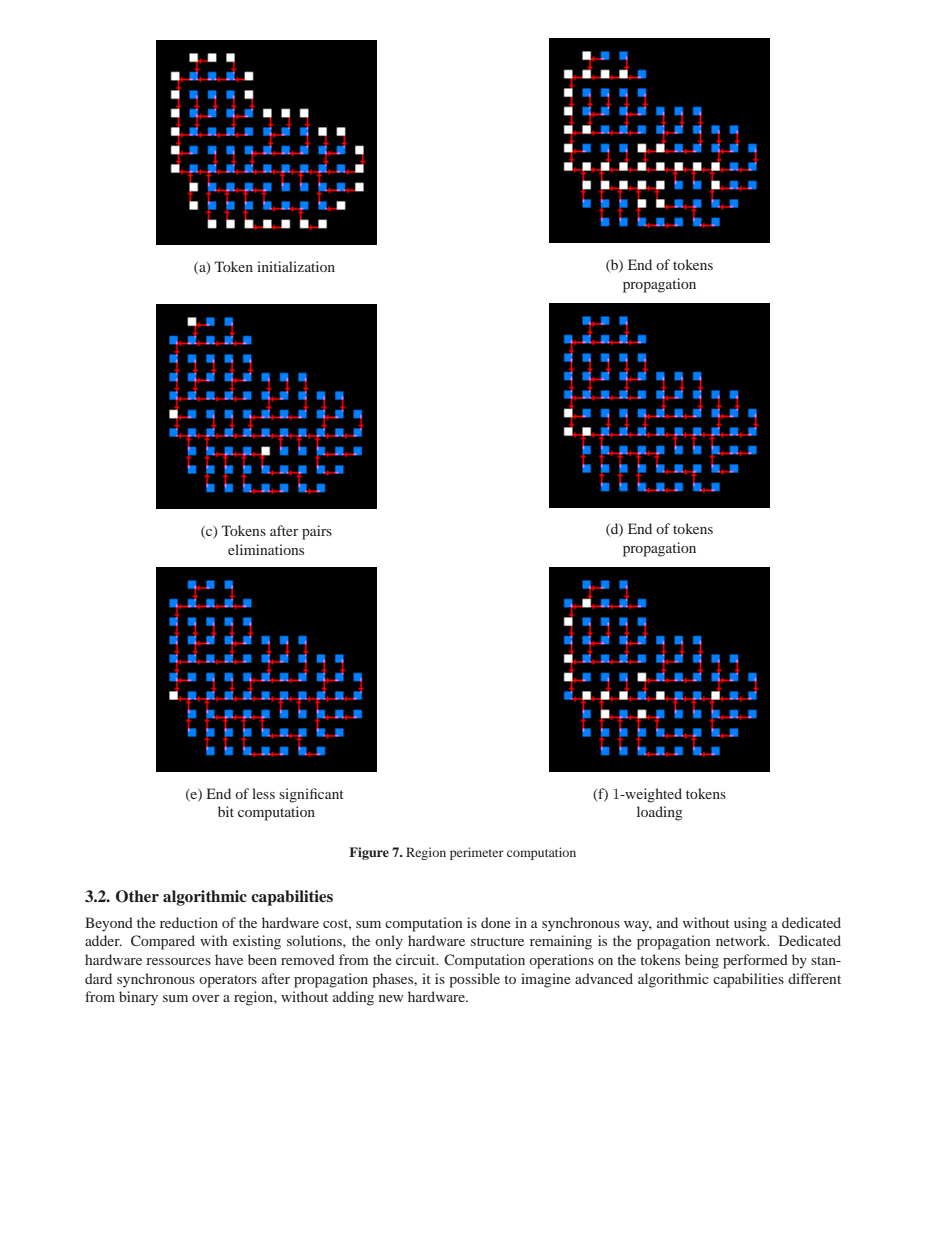 This screenshot has width=952, height=1233. Describe the element at coordinates (178, 961) in the screenshot. I see `ressources` at that location.
